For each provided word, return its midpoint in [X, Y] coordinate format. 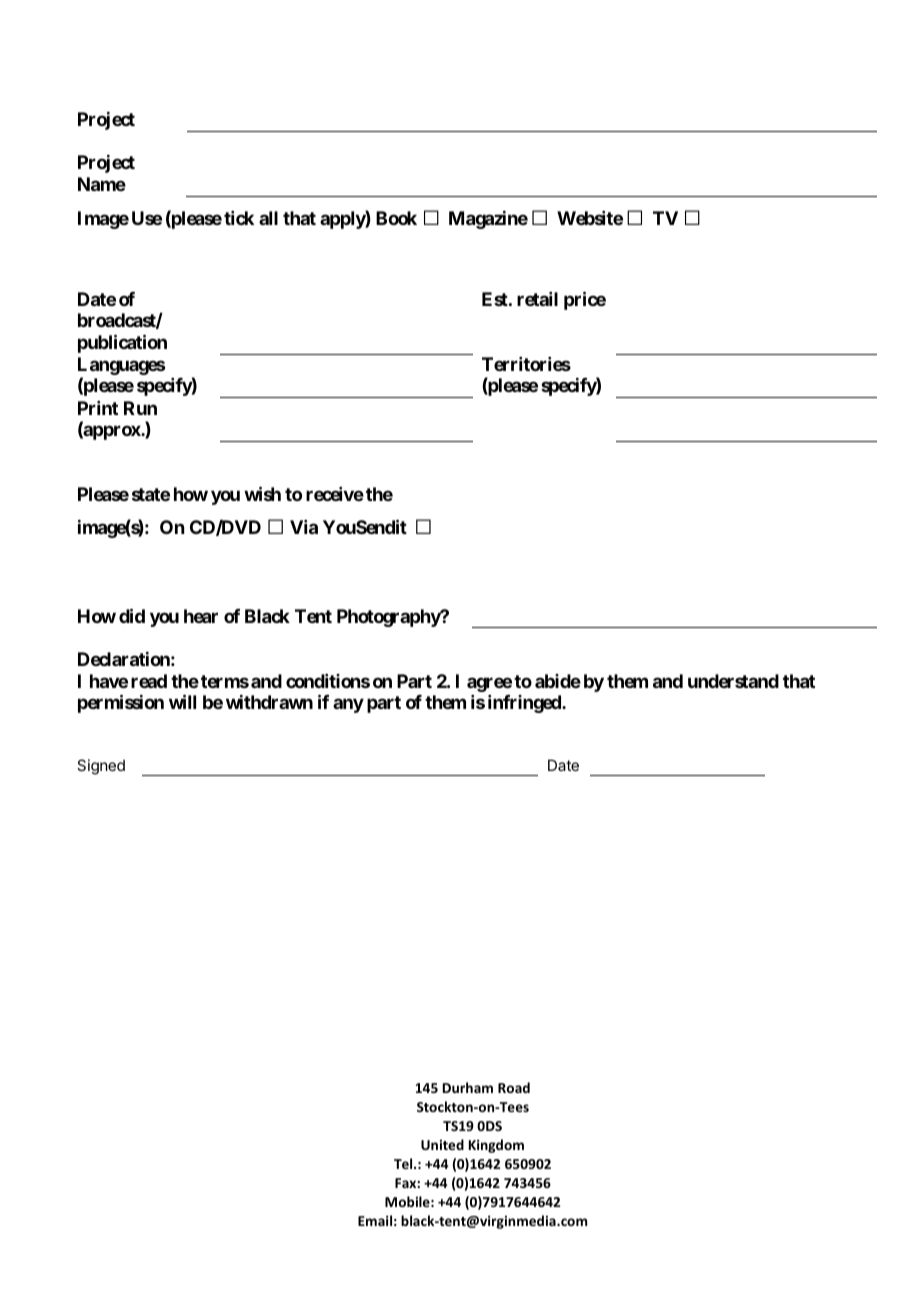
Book [396, 218]
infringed [525, 704]
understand [733, 681]
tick [239, 218]
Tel [404, 1163]
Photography [389, 618]
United [442, 1144]
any [348, 705]
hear [201, 616]
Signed [101, 767]
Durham [468, 1087]
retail [537, 299]
